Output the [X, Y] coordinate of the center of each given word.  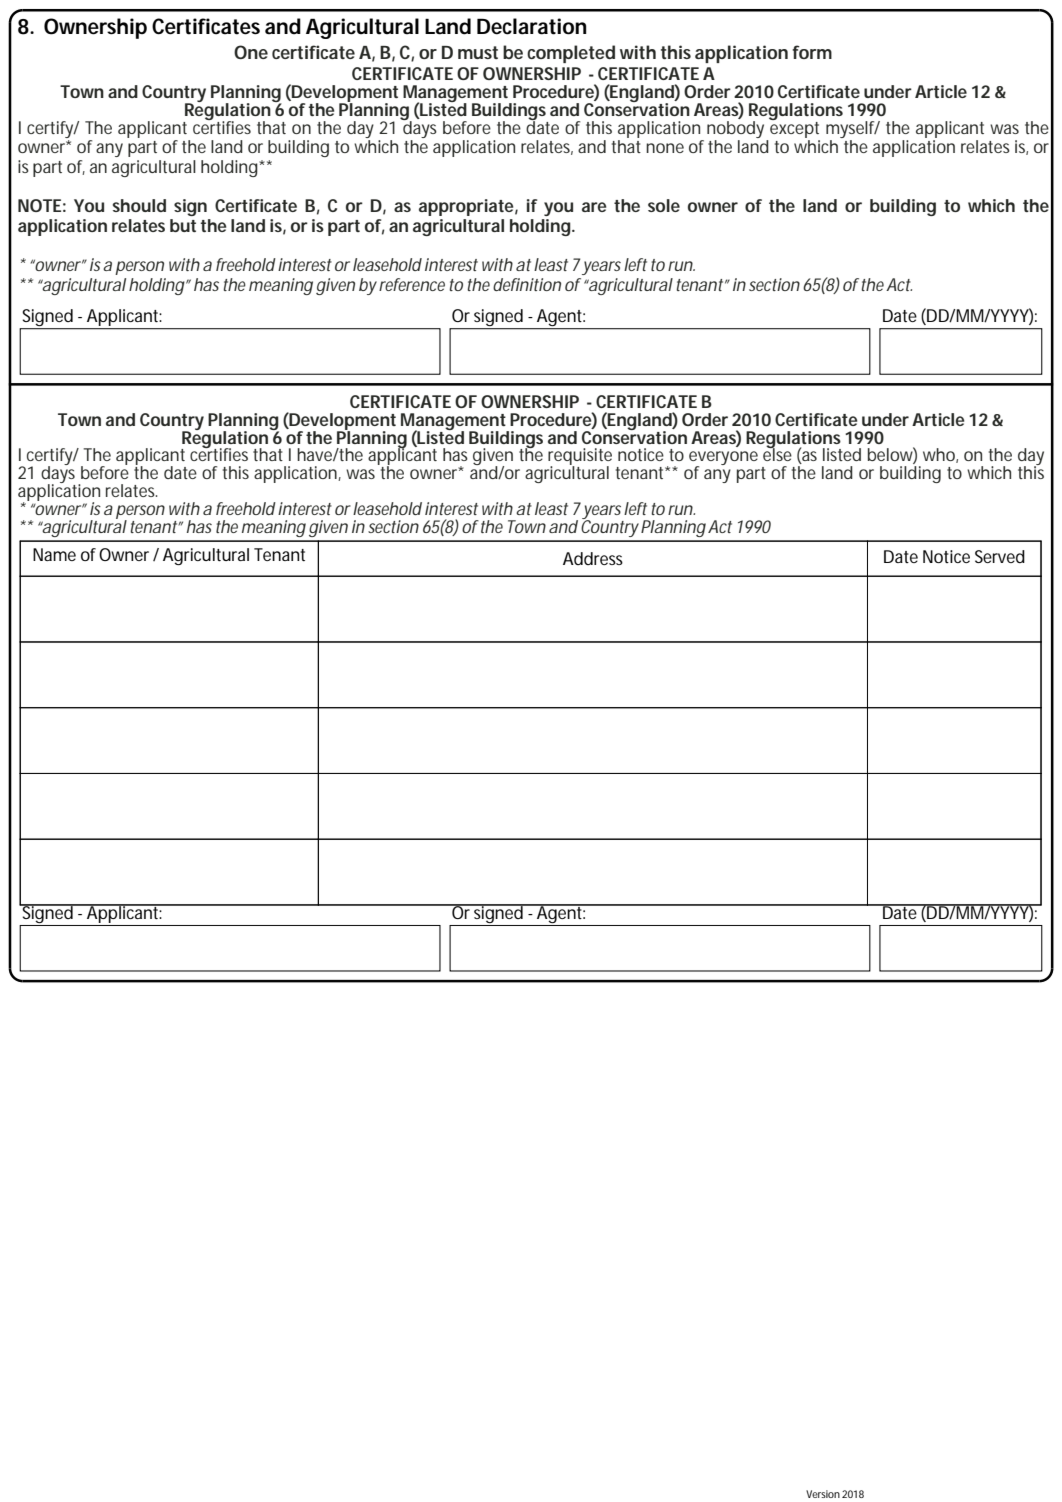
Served [1000, 556]
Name [54, 554]
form [812, 52]
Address [593, 558]
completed [571, 54]
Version [823, 1494]
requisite [580, 458]
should [139, 205]
